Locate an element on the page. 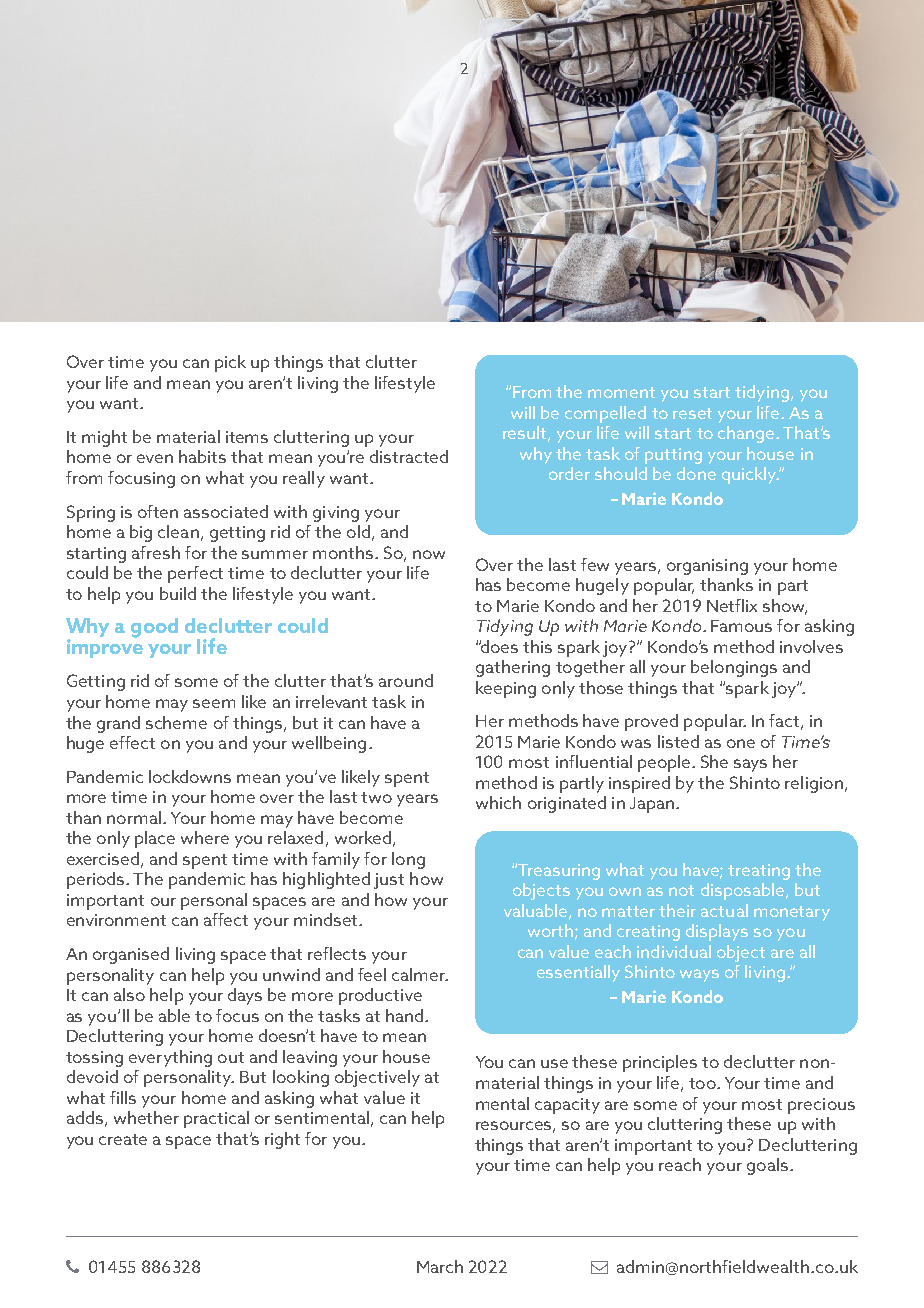 Image resolution: width=924 pixels, height=1308 pixels. pick is located at coordinates (230, 363).
